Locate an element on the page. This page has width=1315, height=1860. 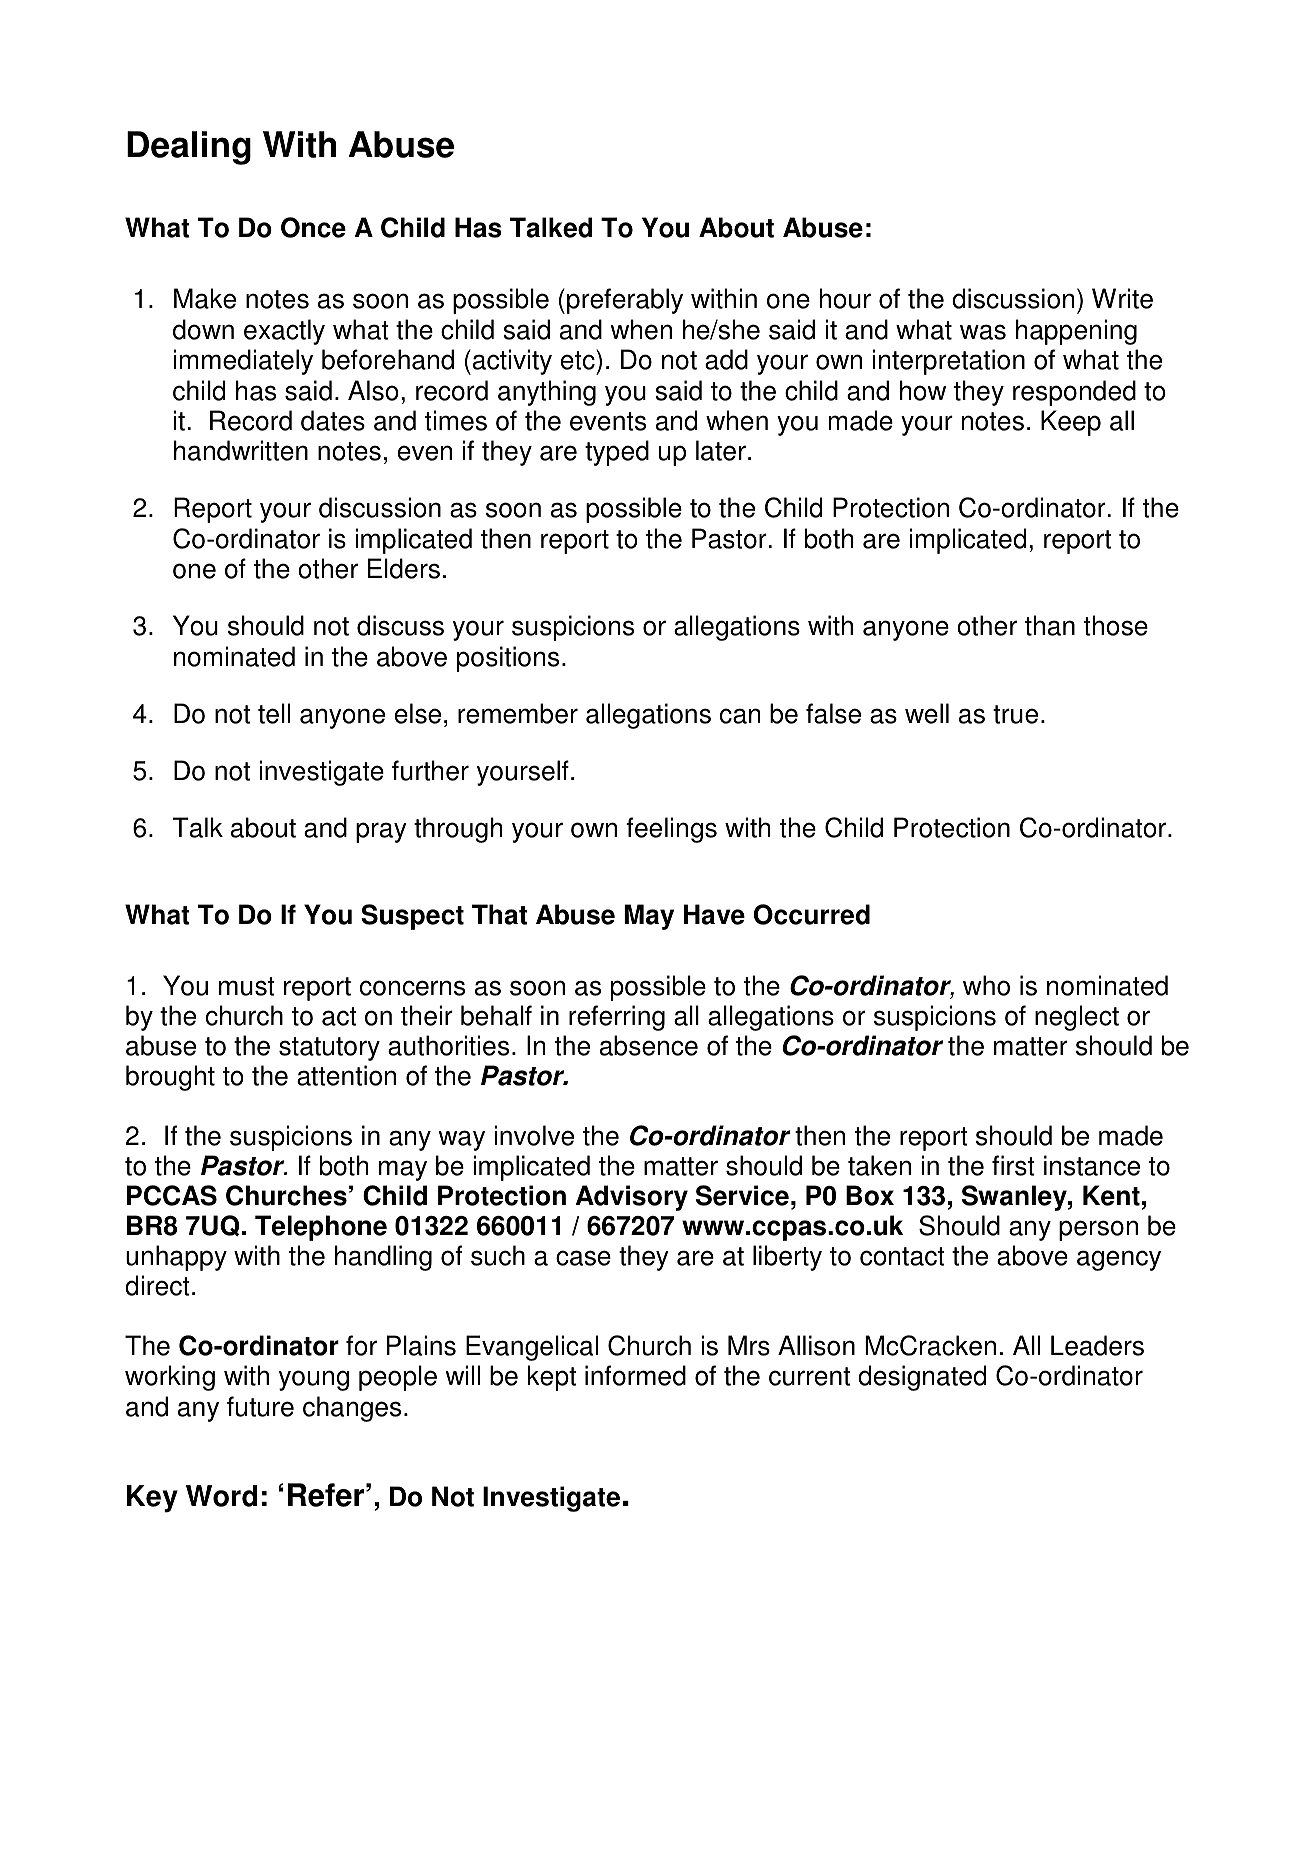
Word is located at coordinates (221, 1496).
